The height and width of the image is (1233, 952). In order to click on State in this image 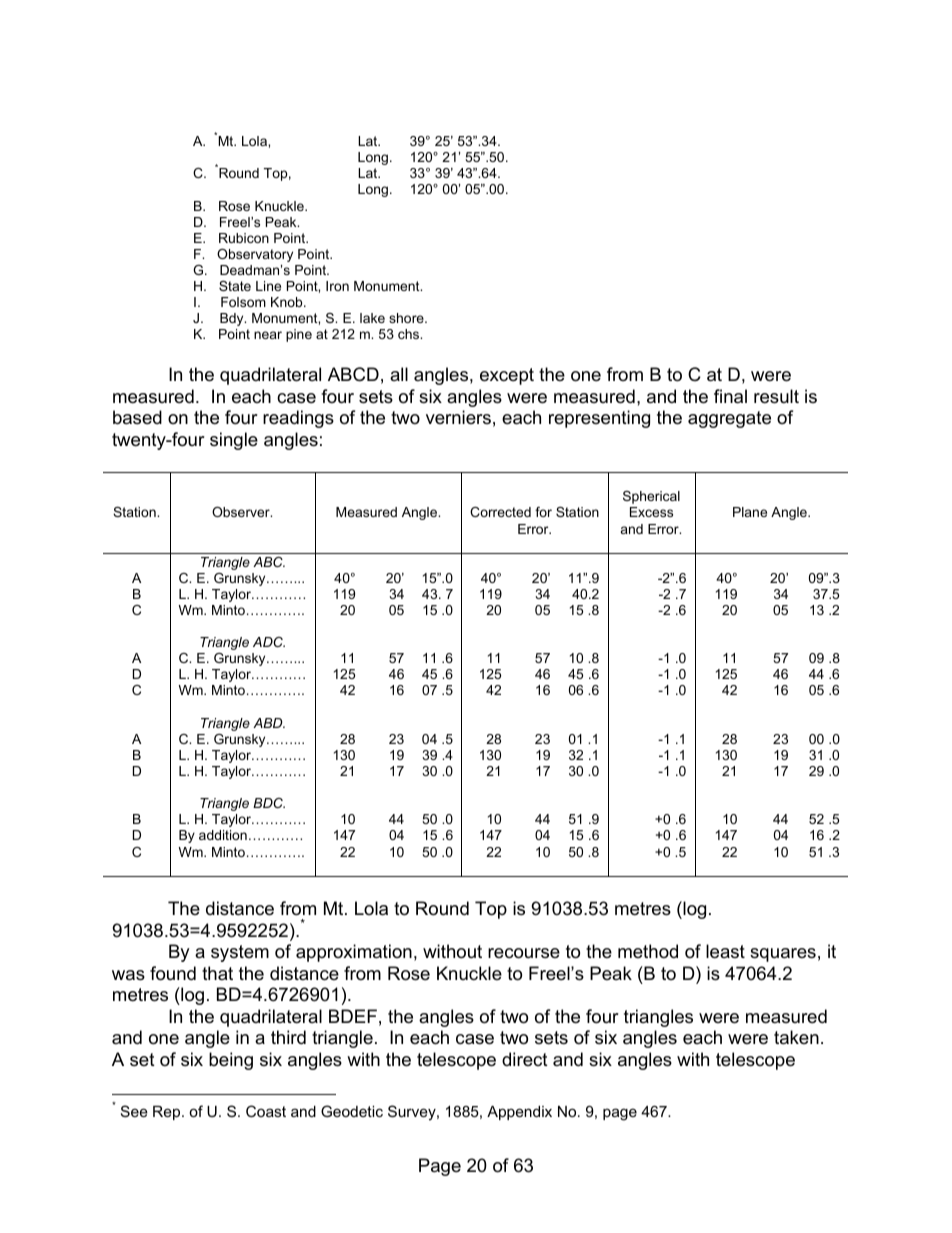, I will do `click(235, 286)`.
